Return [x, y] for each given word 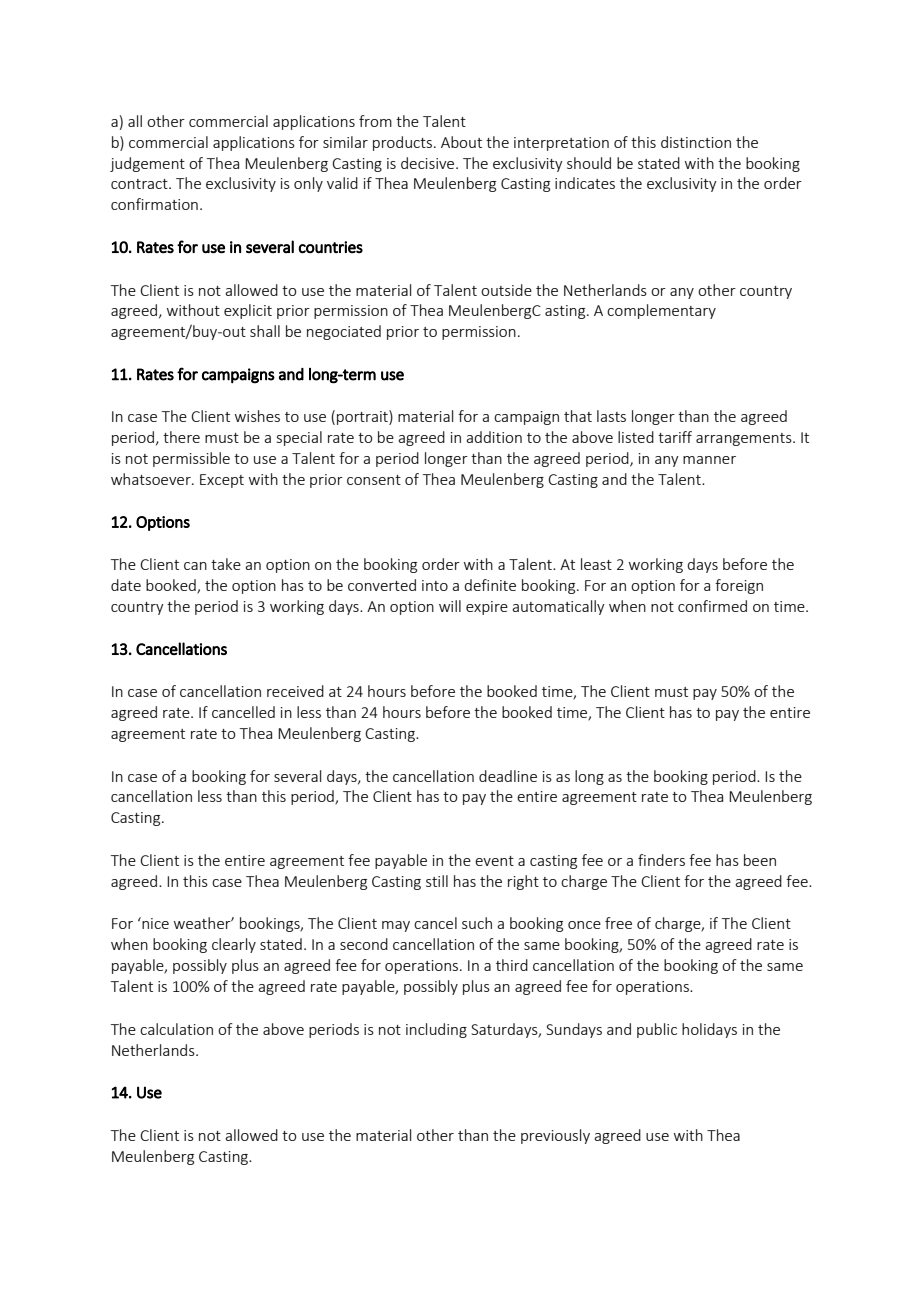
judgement [147, 164]
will [450, 606]
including [436, 1030]
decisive [429, 163]
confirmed [712, 606]
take [226, 564]
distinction [696, 142]
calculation [176, 1029]
